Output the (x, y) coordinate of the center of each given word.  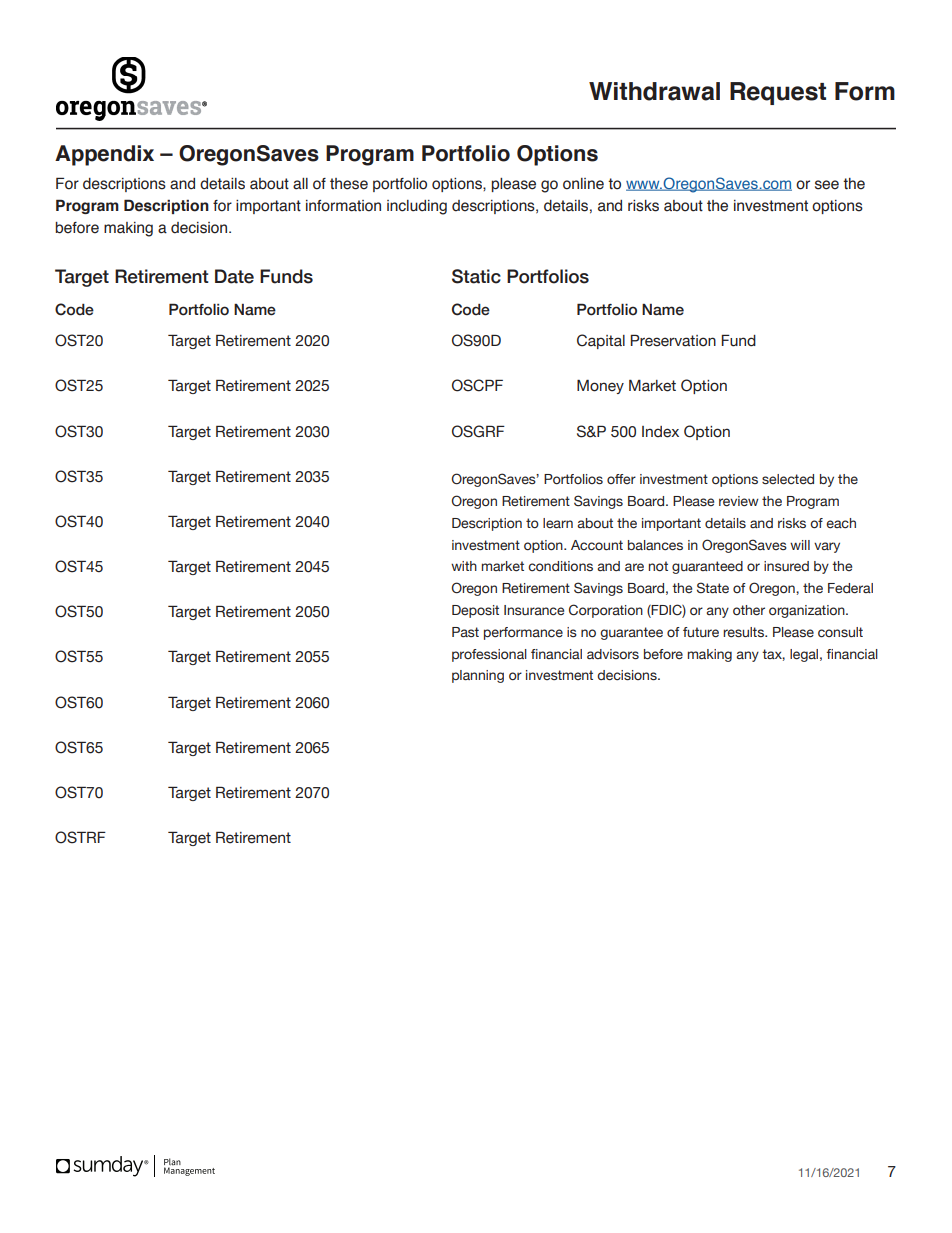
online (583, 184)
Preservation (673, 340)
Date (234, 276)
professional (489, 655)
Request (778, 93)
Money (600, 387)
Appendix (104, 155)
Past (465, 632)
